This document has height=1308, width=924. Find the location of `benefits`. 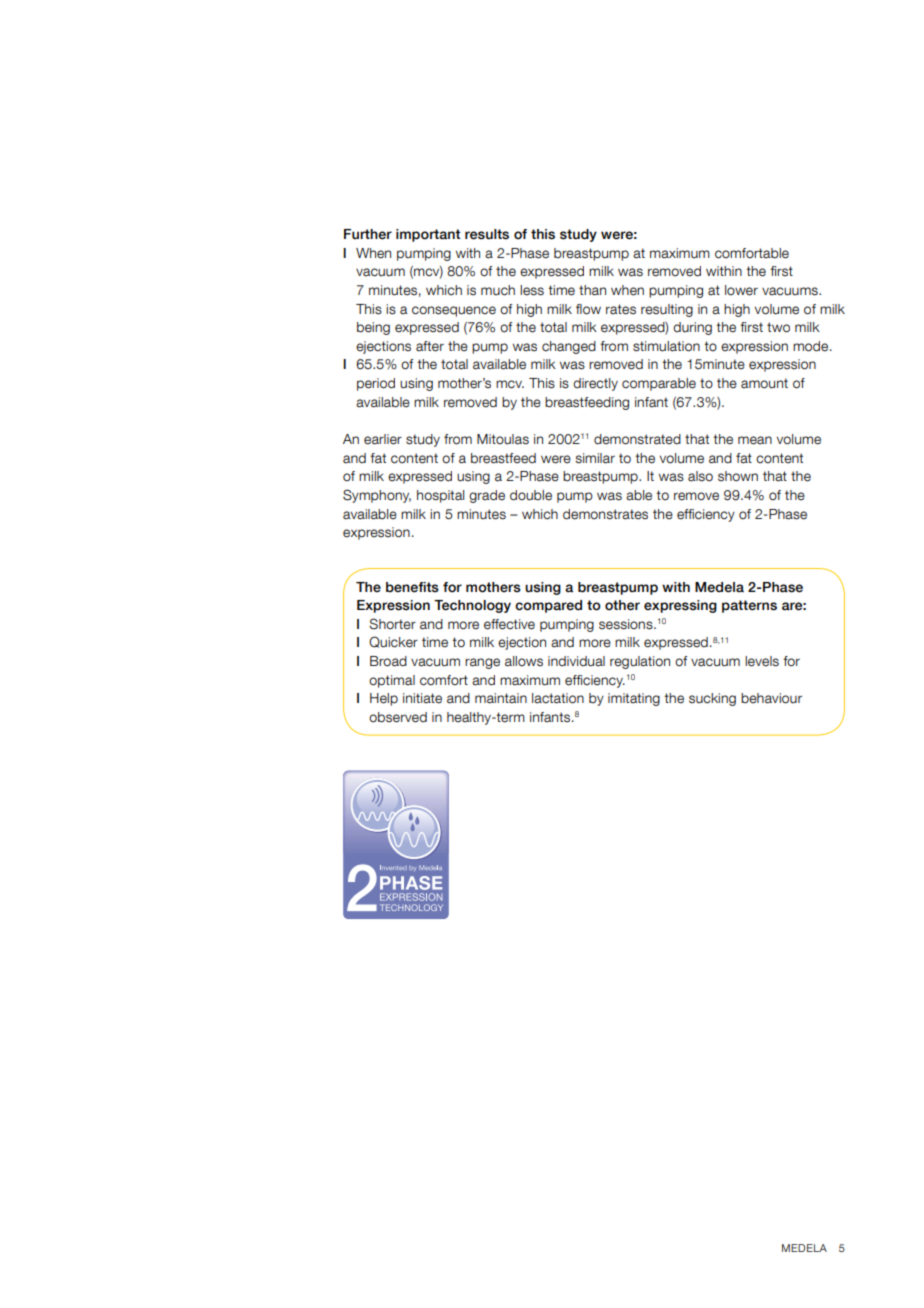

benefits is located at coordinates (412, 587).
